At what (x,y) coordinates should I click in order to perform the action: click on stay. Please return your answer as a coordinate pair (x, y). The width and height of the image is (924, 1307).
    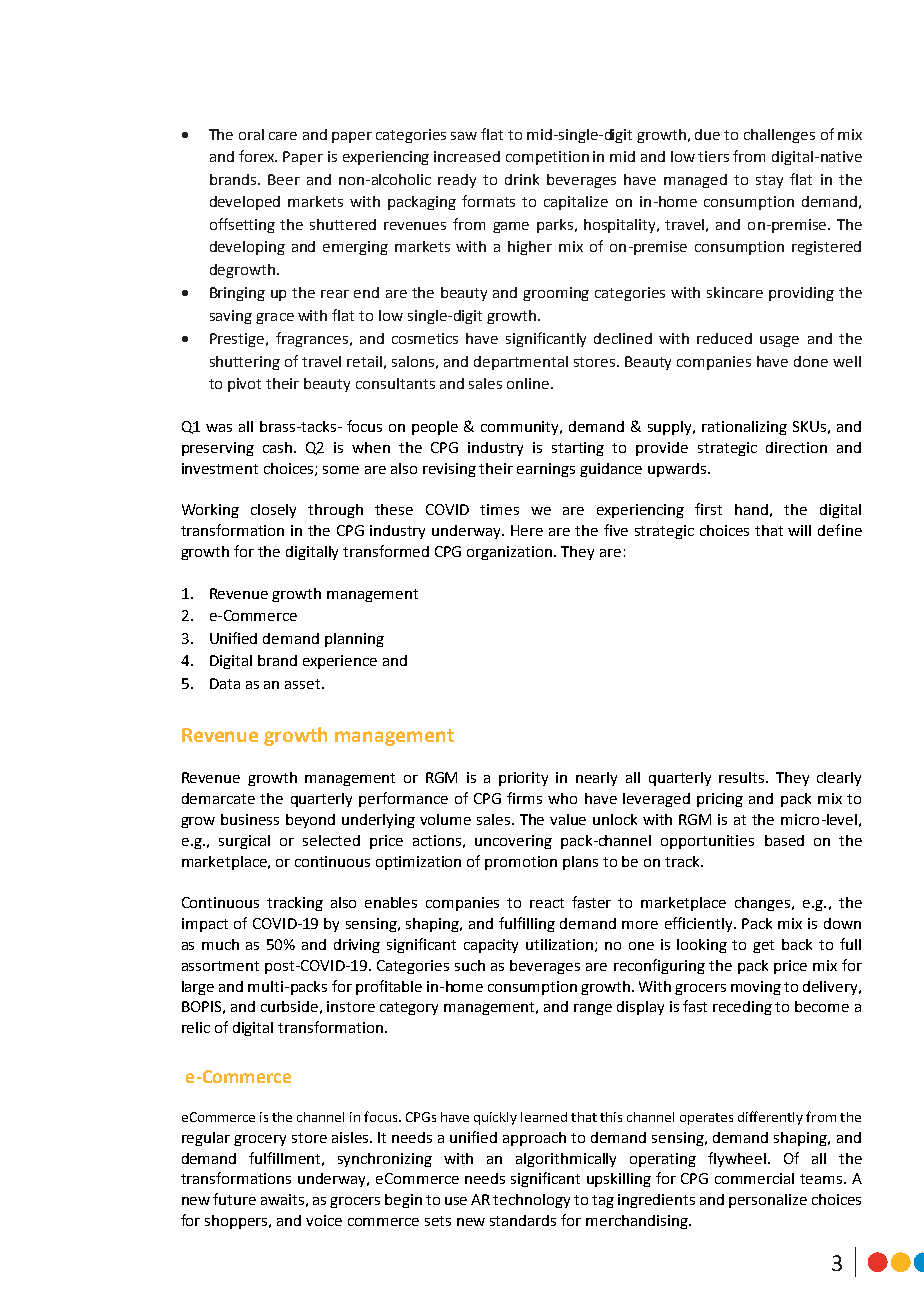
    Looking at the image, I should click on (769, 181).
